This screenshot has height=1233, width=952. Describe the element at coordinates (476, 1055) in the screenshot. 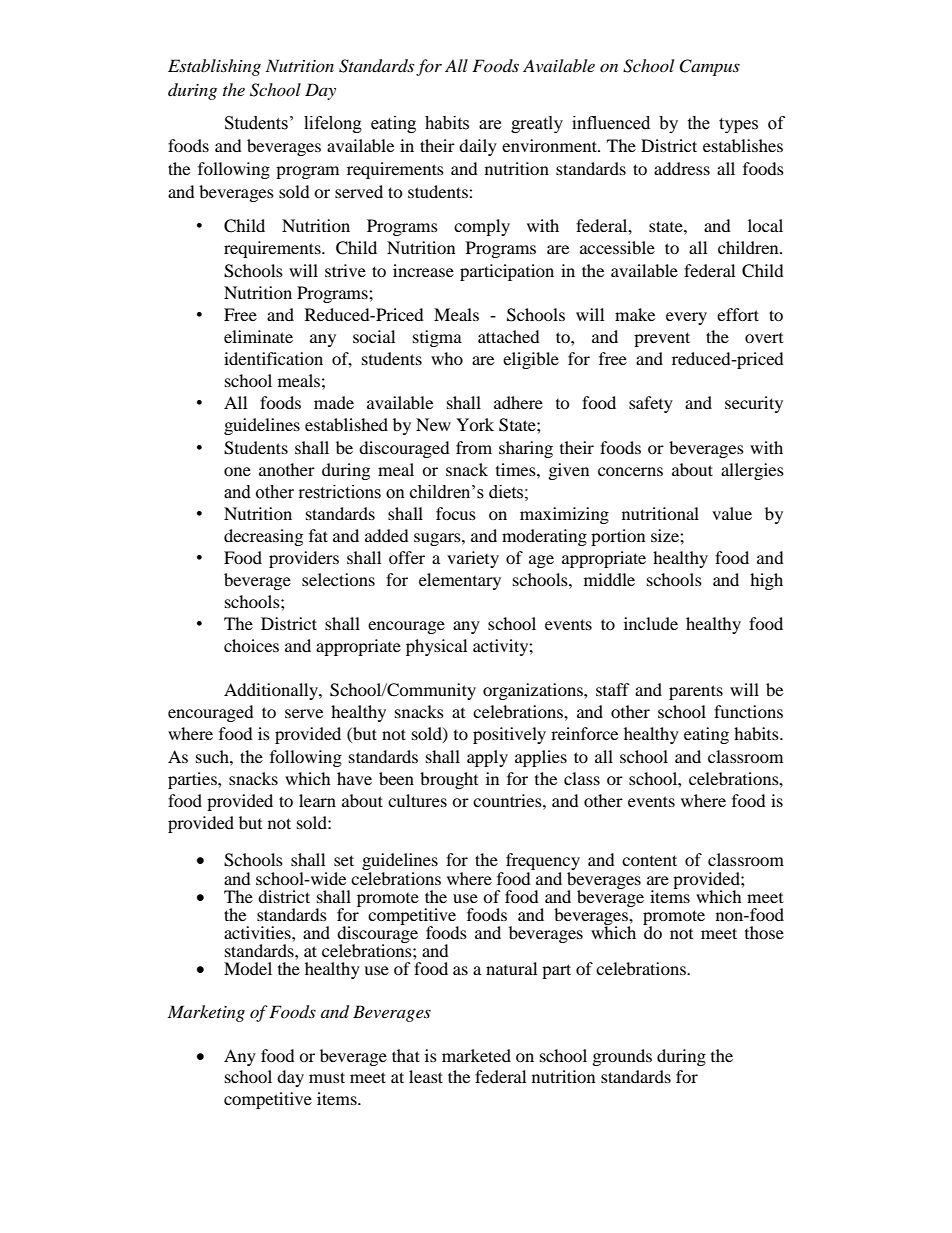

I see `marketed` at that location.
